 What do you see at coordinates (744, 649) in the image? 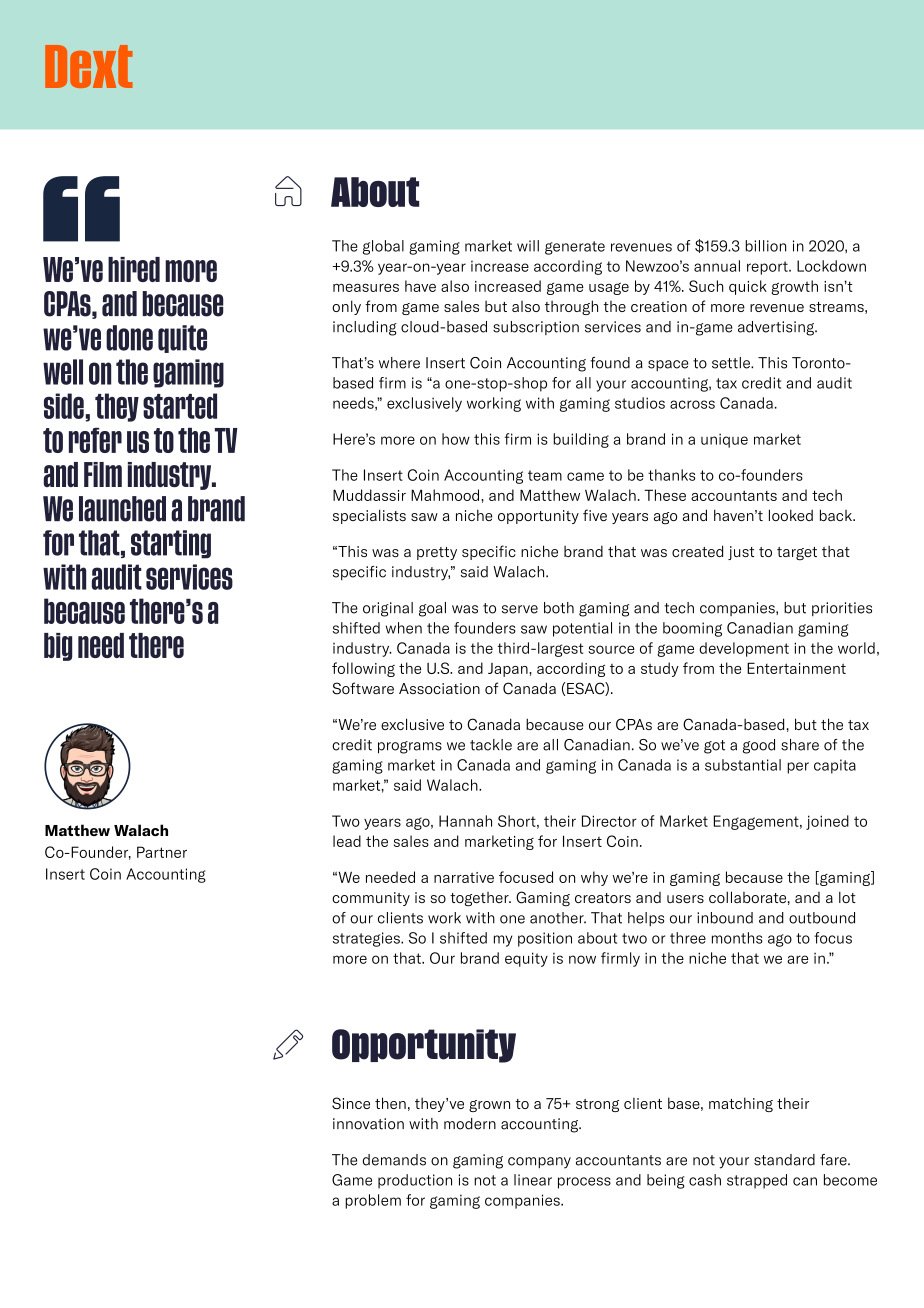
I see `development` at bounding box center [744, 649].
